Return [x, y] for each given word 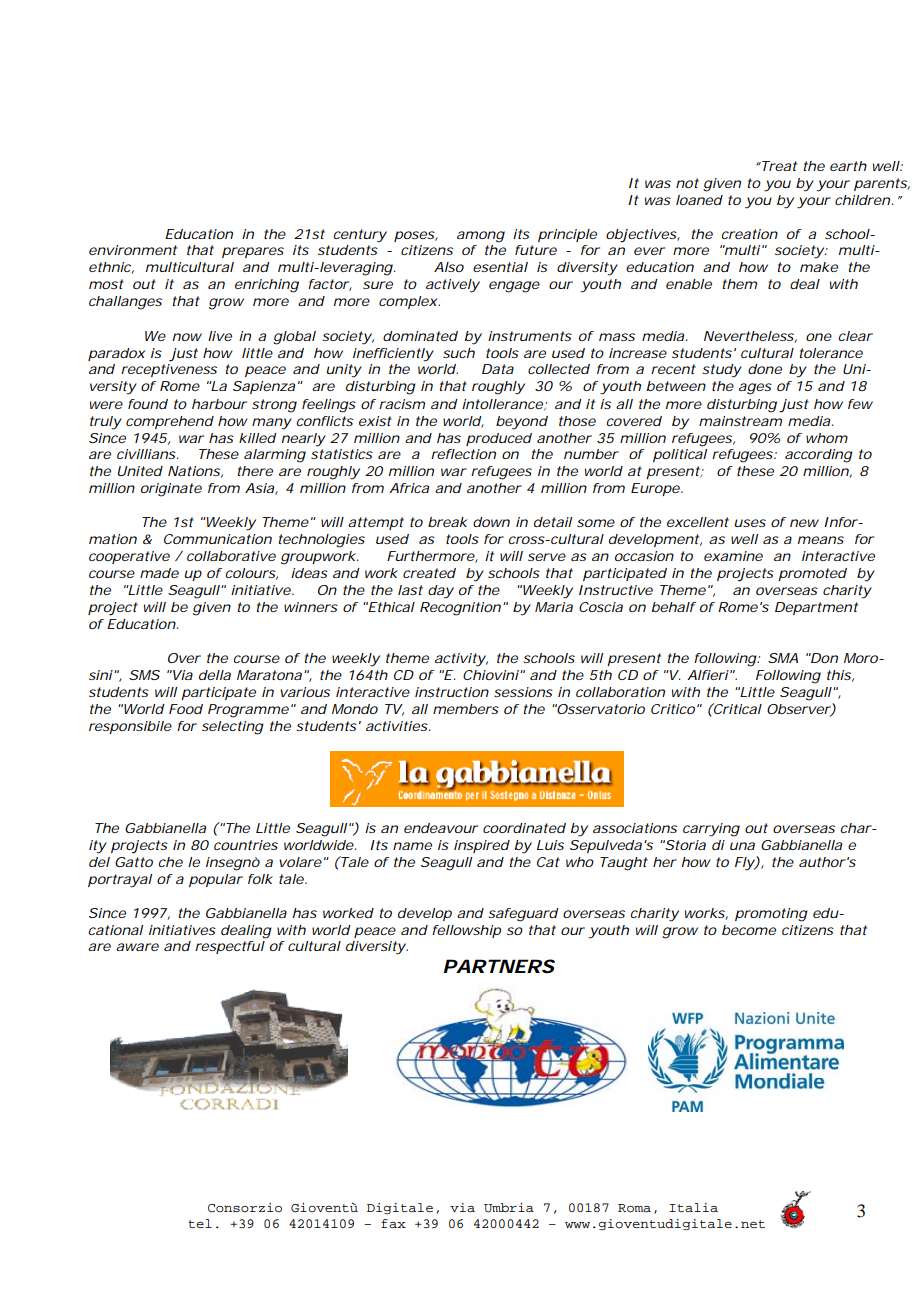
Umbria [509, 1208]
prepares [253, 252]
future [536, 250]
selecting [233, 728]
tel [200, 1223]
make [819, 267]
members [466, 709]
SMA [783, 658]
